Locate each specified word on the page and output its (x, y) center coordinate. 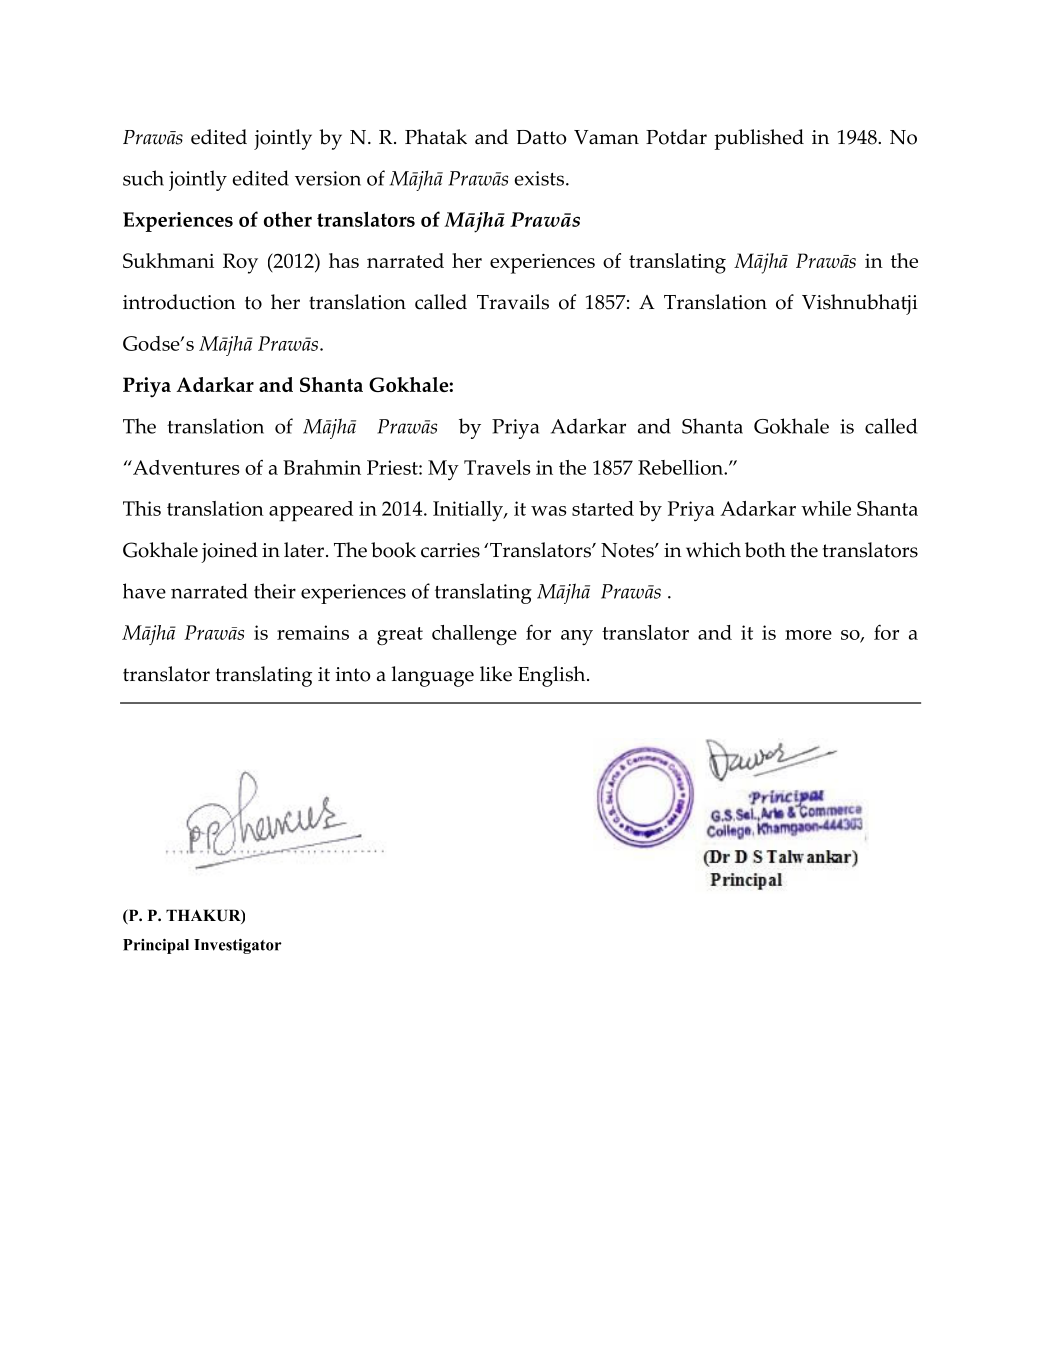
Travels (497, 467)
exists (541, 178)
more (808, 635)
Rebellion (681, 467)
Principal (156, 946)
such (143, 178)
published (759, 139)
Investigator (238, 946)
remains (313, 632)
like (496, 674)
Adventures (185, 467)
